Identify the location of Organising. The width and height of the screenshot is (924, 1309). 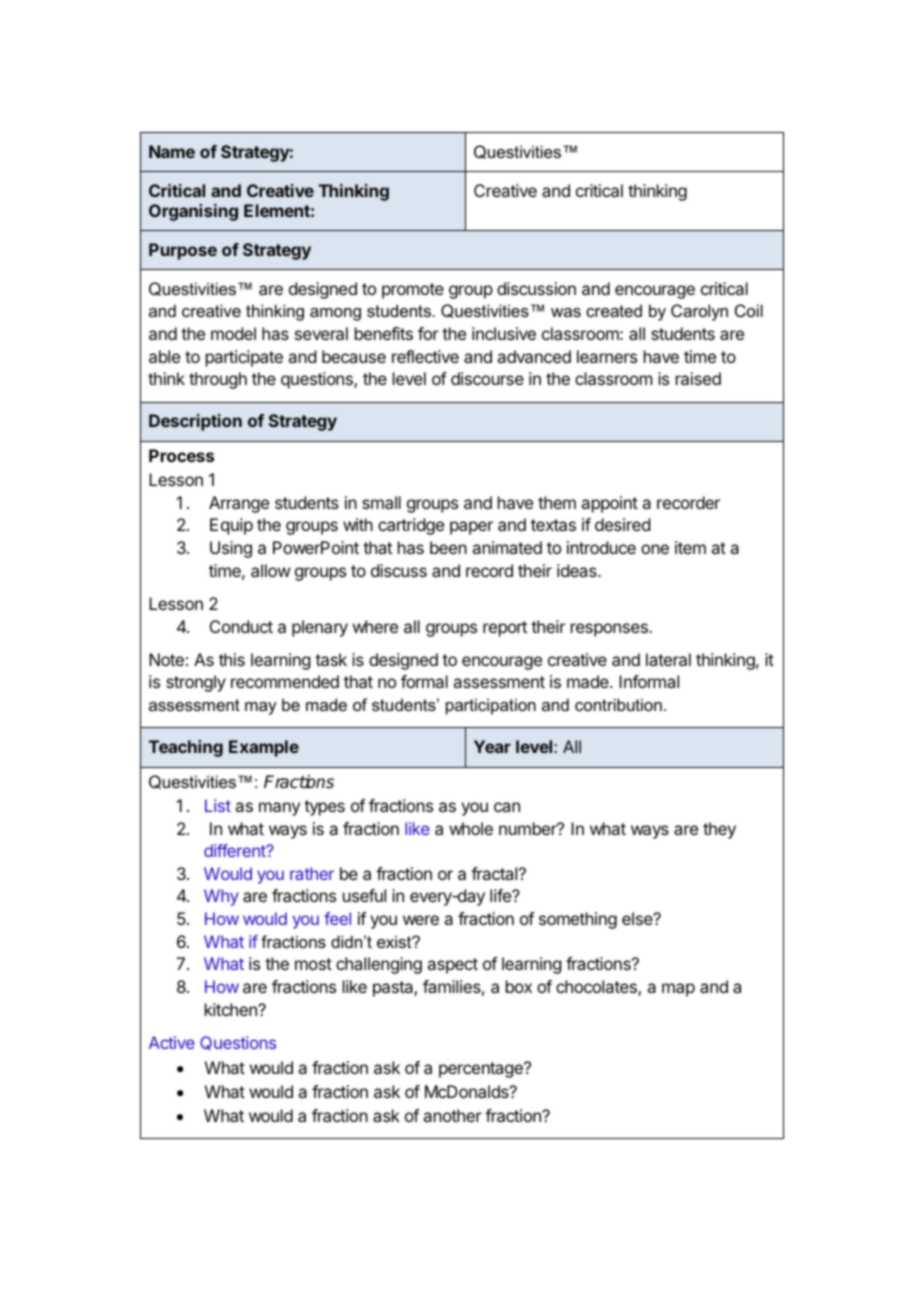
(193, 212).
